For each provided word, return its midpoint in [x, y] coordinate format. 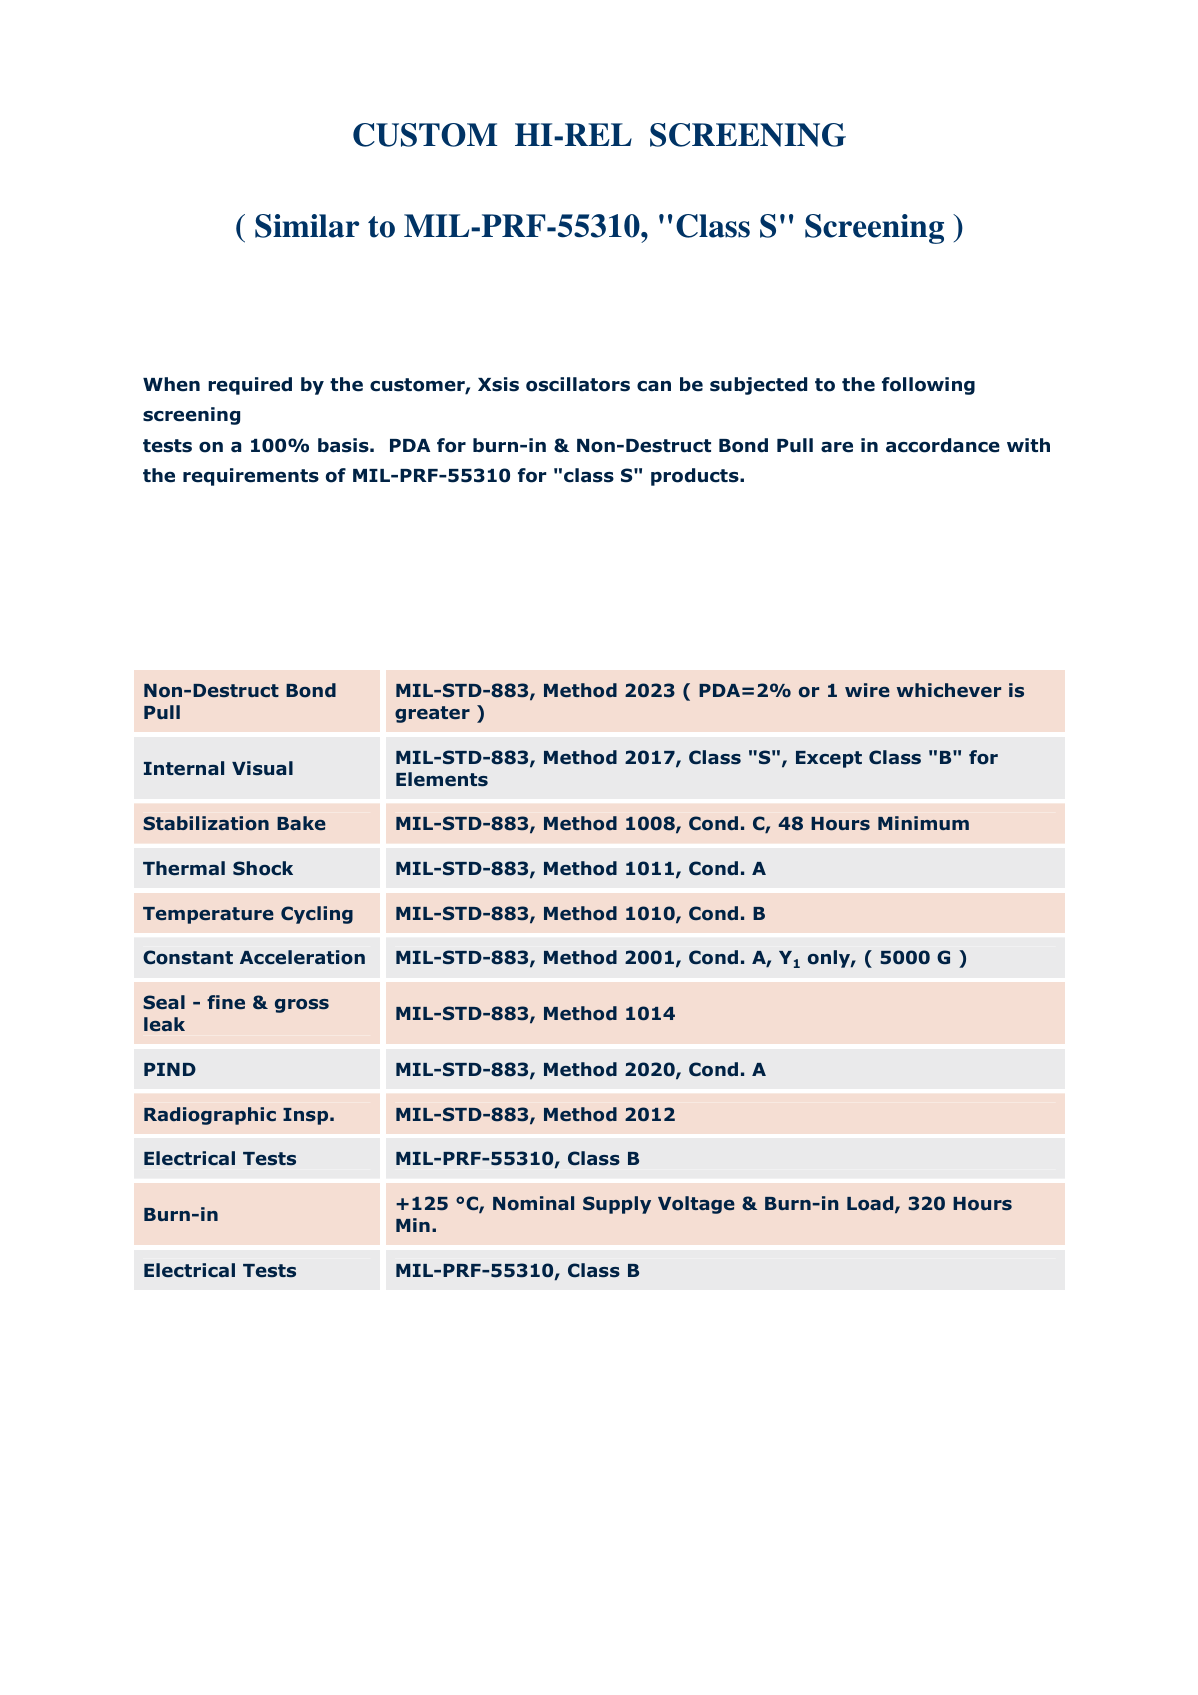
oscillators [578, 384]
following [928, 386]
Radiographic [210, 1116]
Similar [307, 226]
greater [432, 714]
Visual [262, 768]
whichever [949, 690]
